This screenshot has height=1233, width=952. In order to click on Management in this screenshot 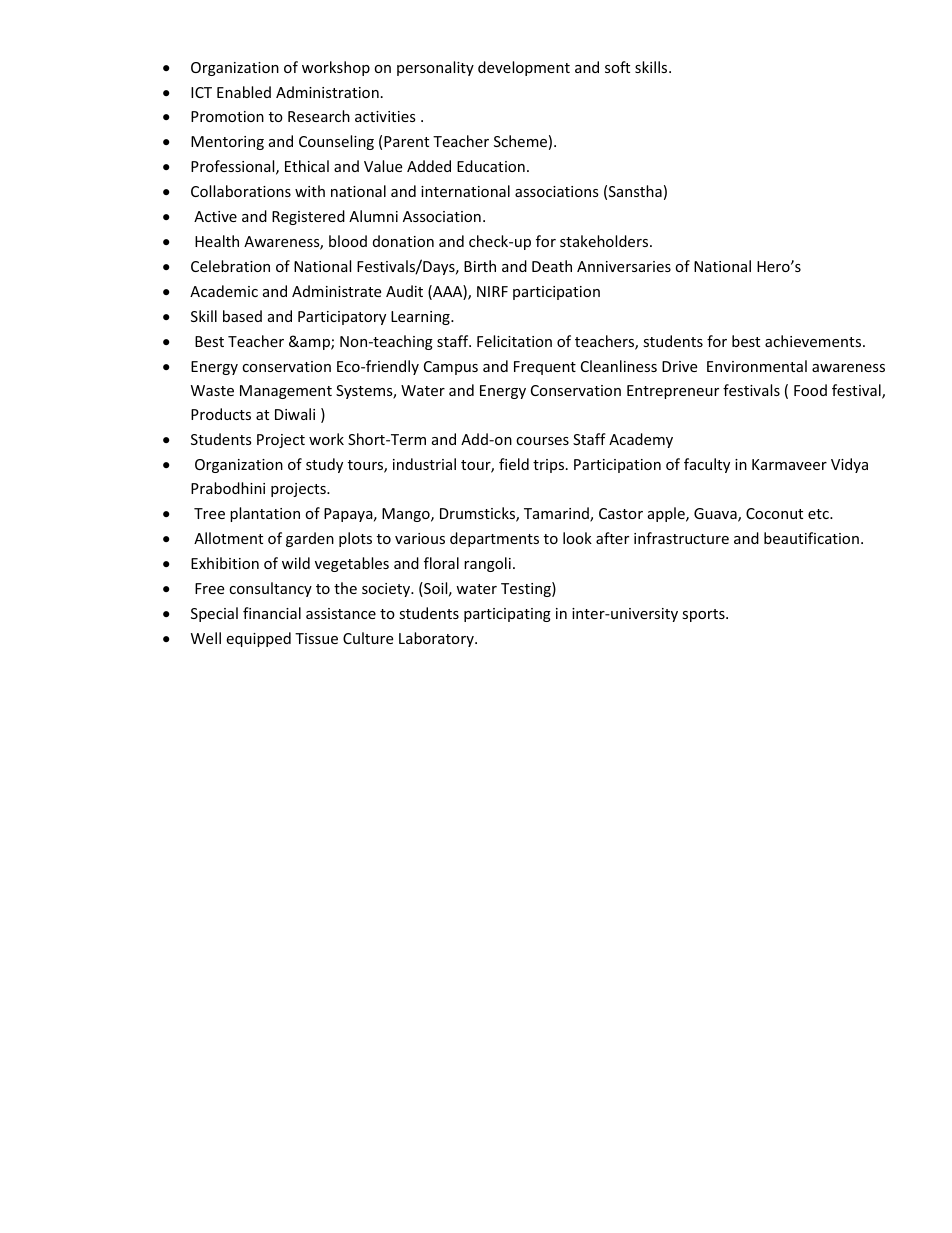, I will do `click(286, 392)`.
